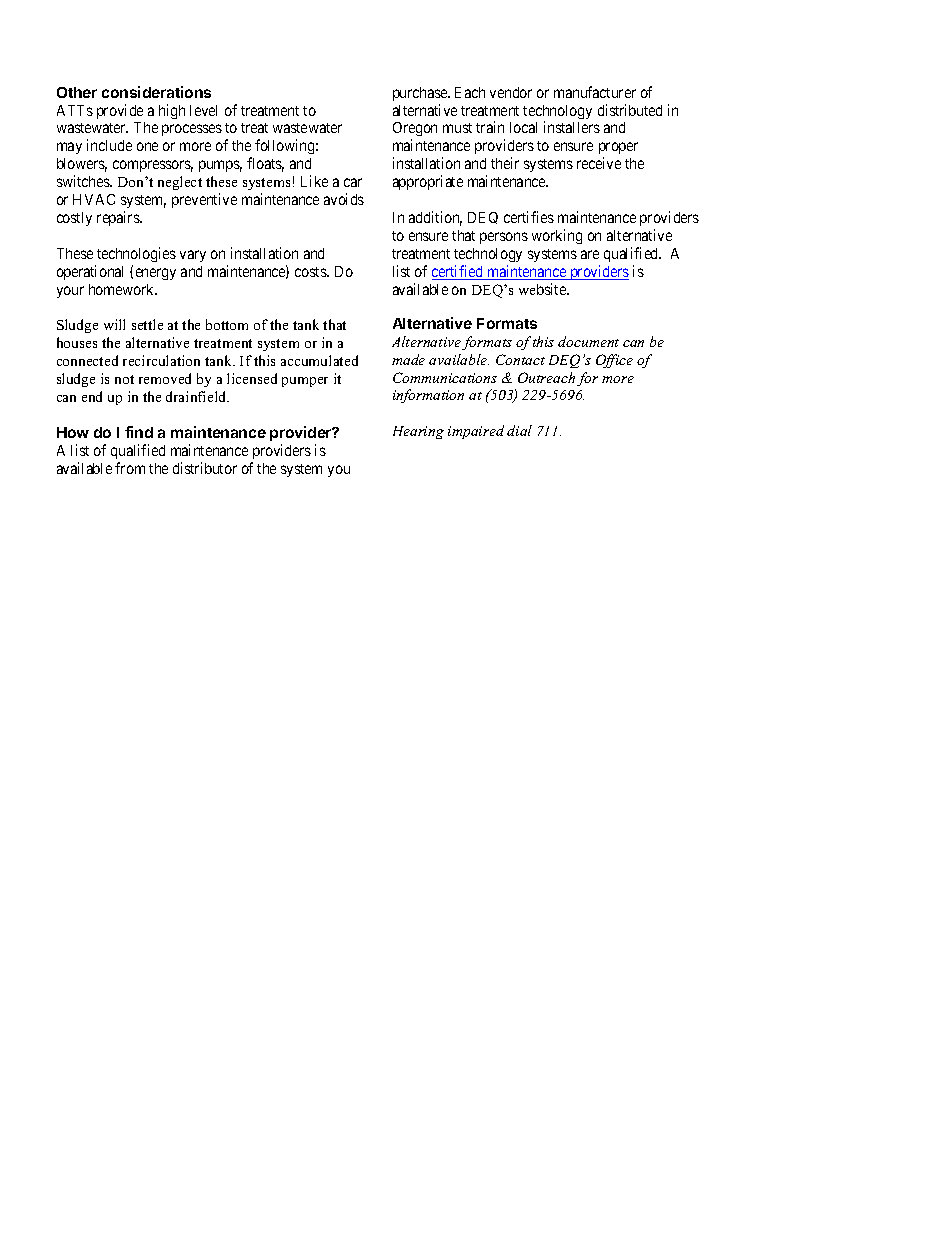  I want to click on certifies, so click(529, 217).
